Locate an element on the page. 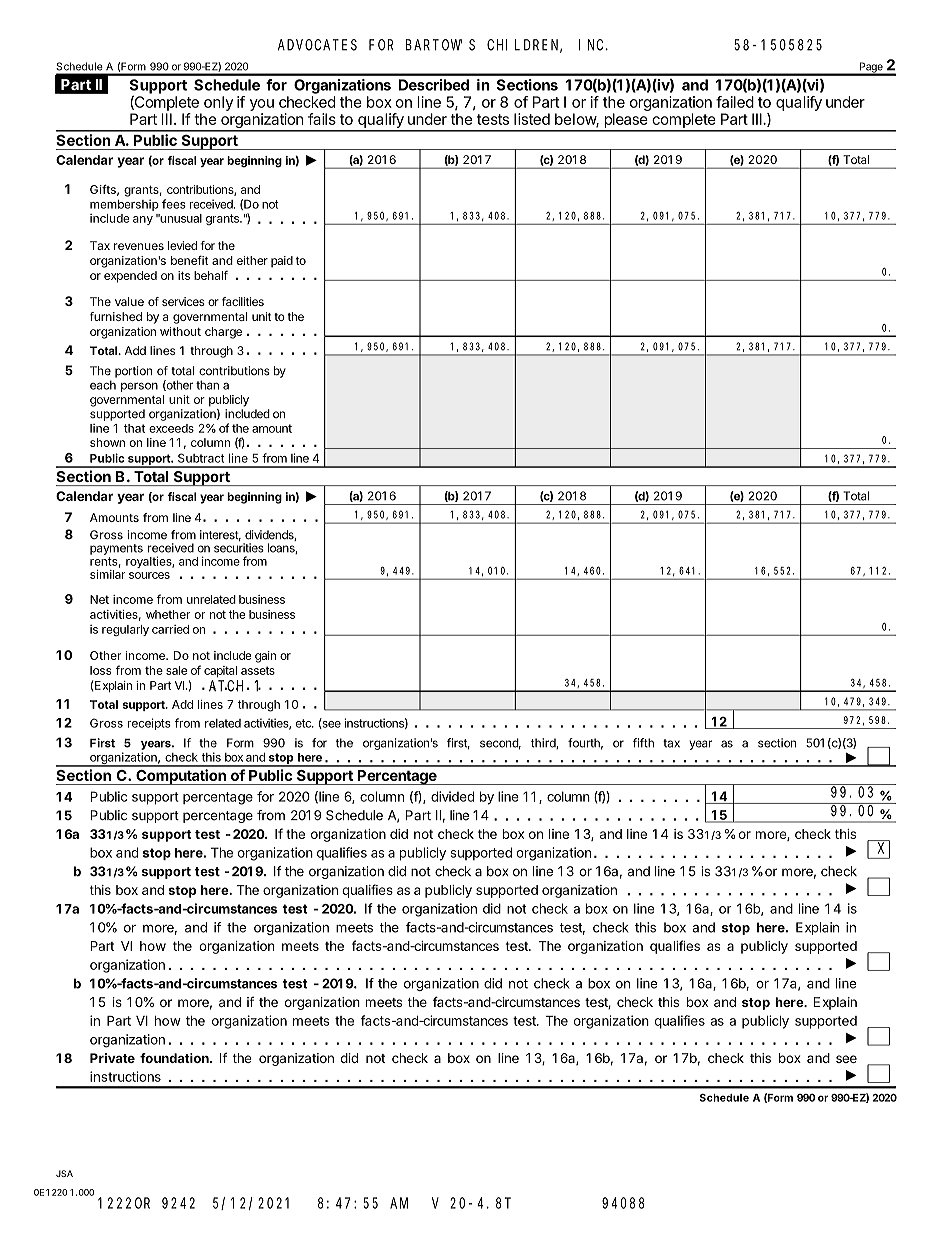  failed is located at coordinates (735, 102).
